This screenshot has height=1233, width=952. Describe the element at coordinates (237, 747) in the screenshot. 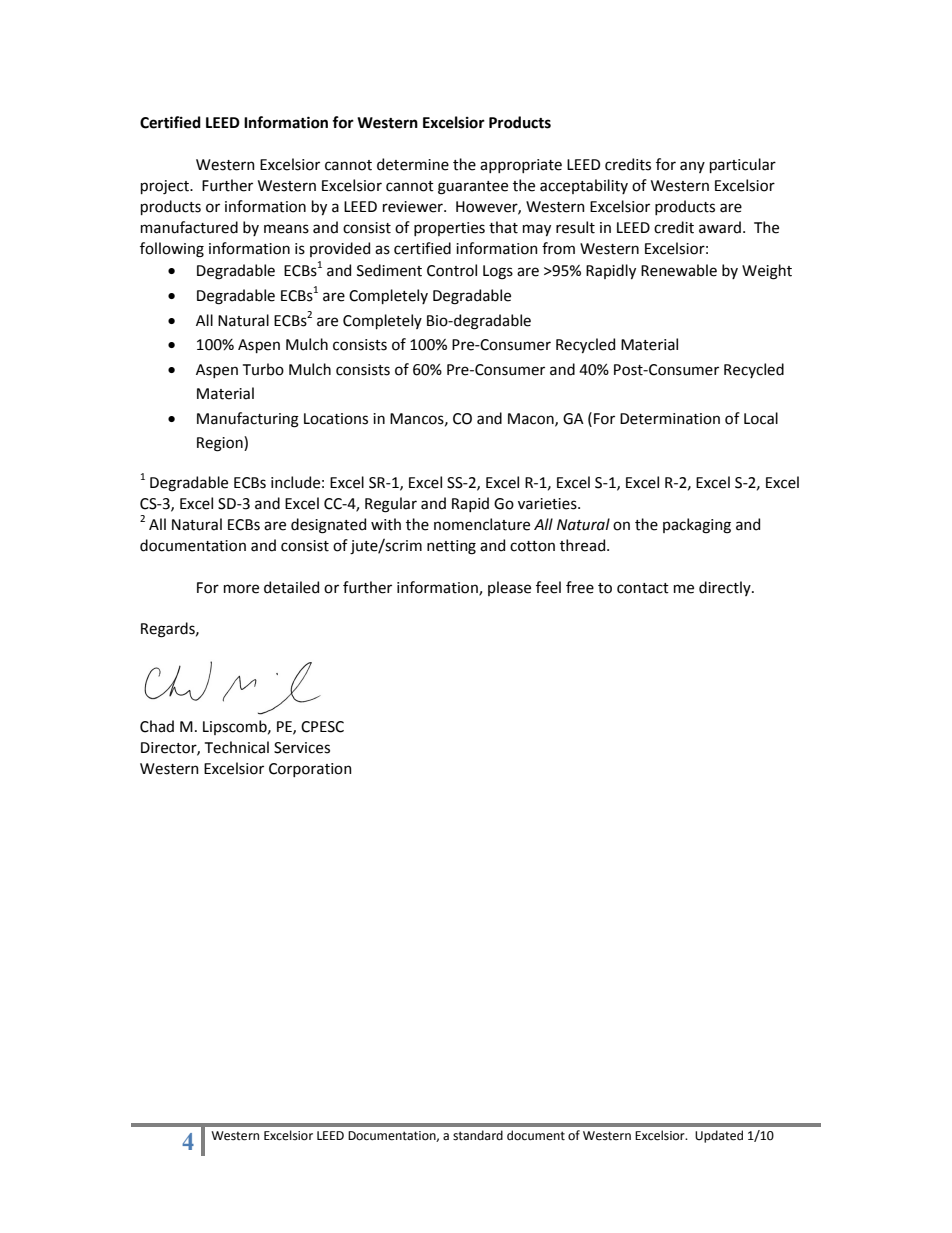

I see `Technical` at that location.
